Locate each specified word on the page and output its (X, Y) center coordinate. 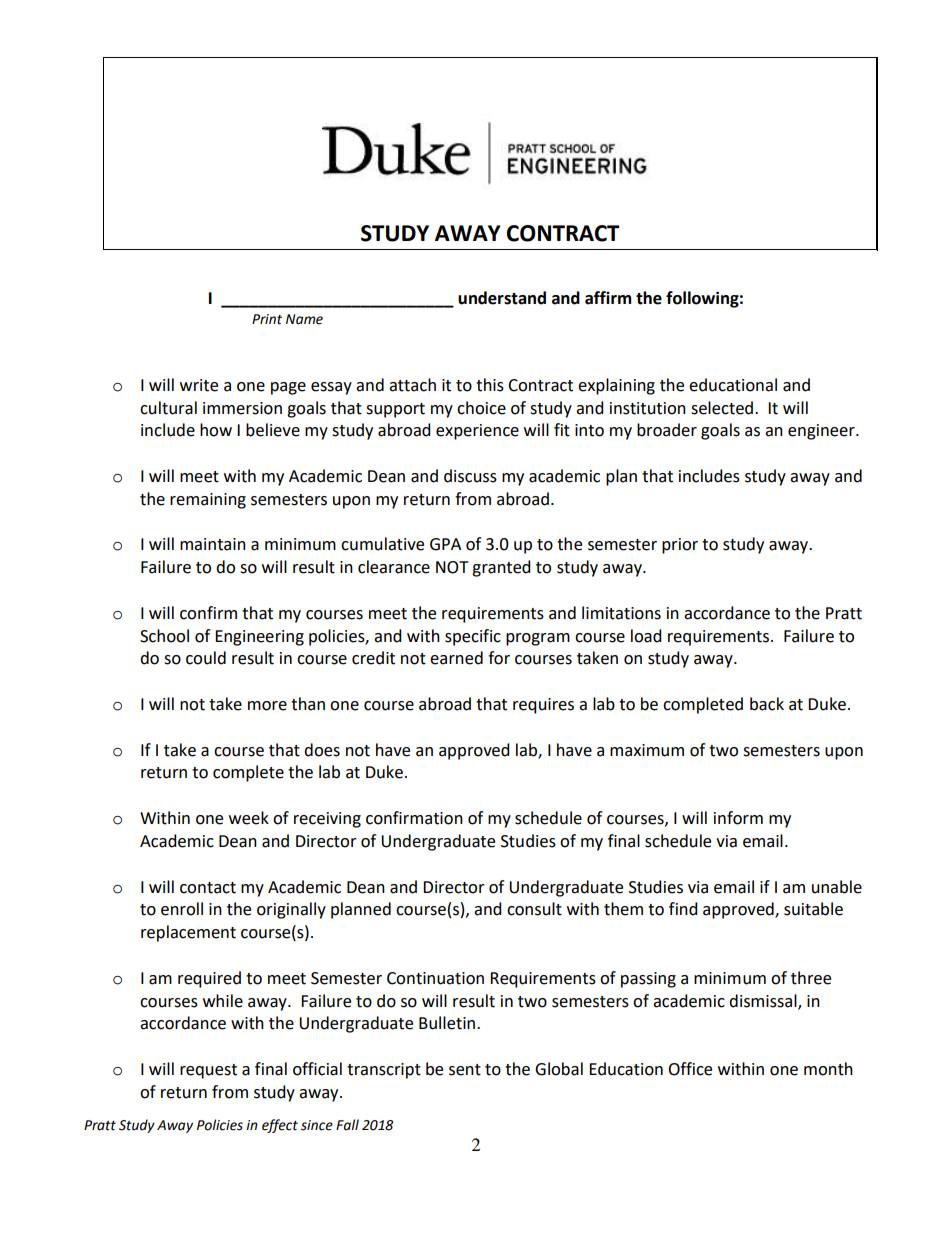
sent (465, 1070)
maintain (213, 544)
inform (738, 818)
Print (267, 319)
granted (501, 568)
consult (534, 909)
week (249, 818)
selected (723, 408)
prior (680, 546)
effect (280, 1126)
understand (502, 298)
